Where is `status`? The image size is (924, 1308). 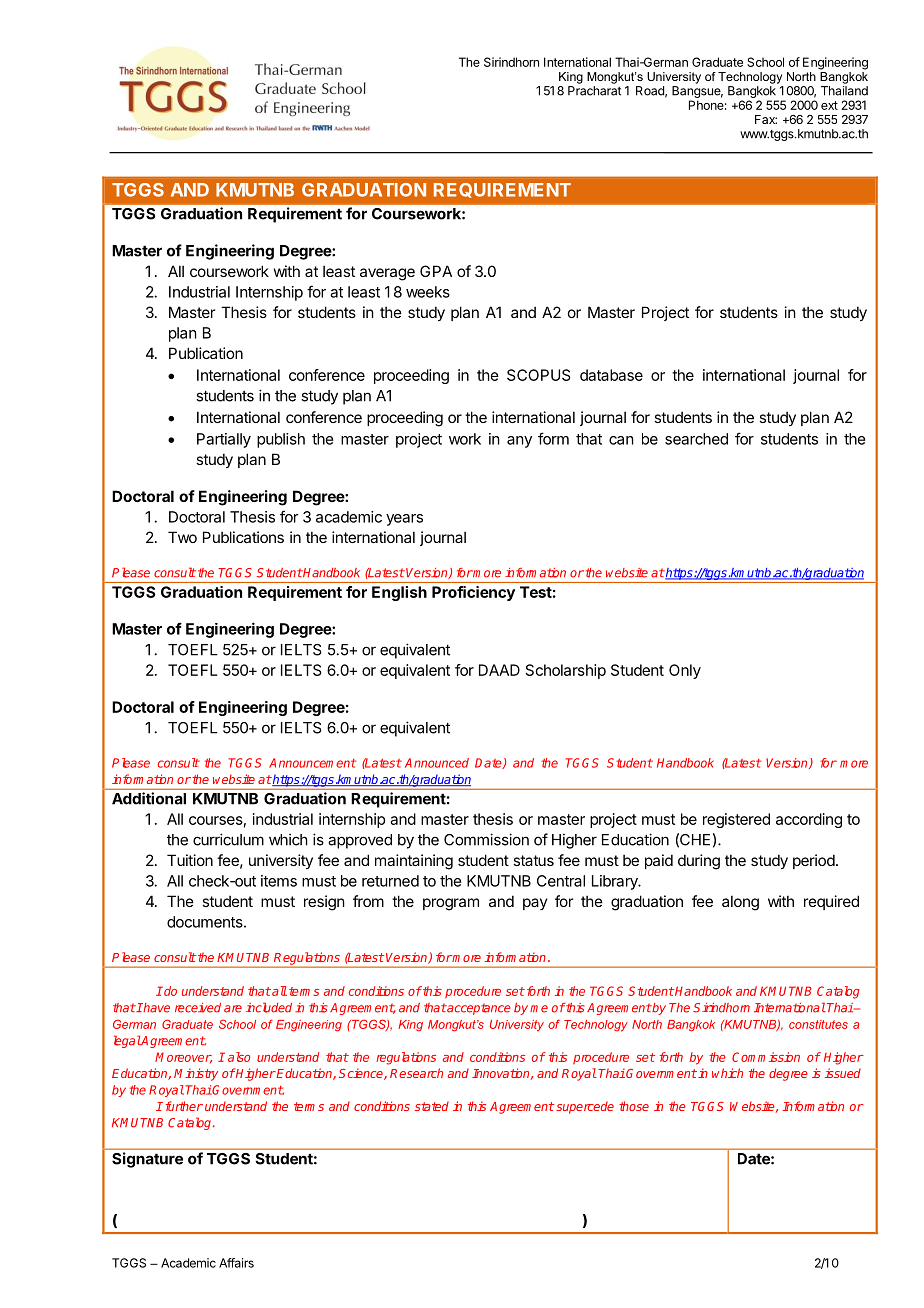 status is located at coordinates (533, 860).
